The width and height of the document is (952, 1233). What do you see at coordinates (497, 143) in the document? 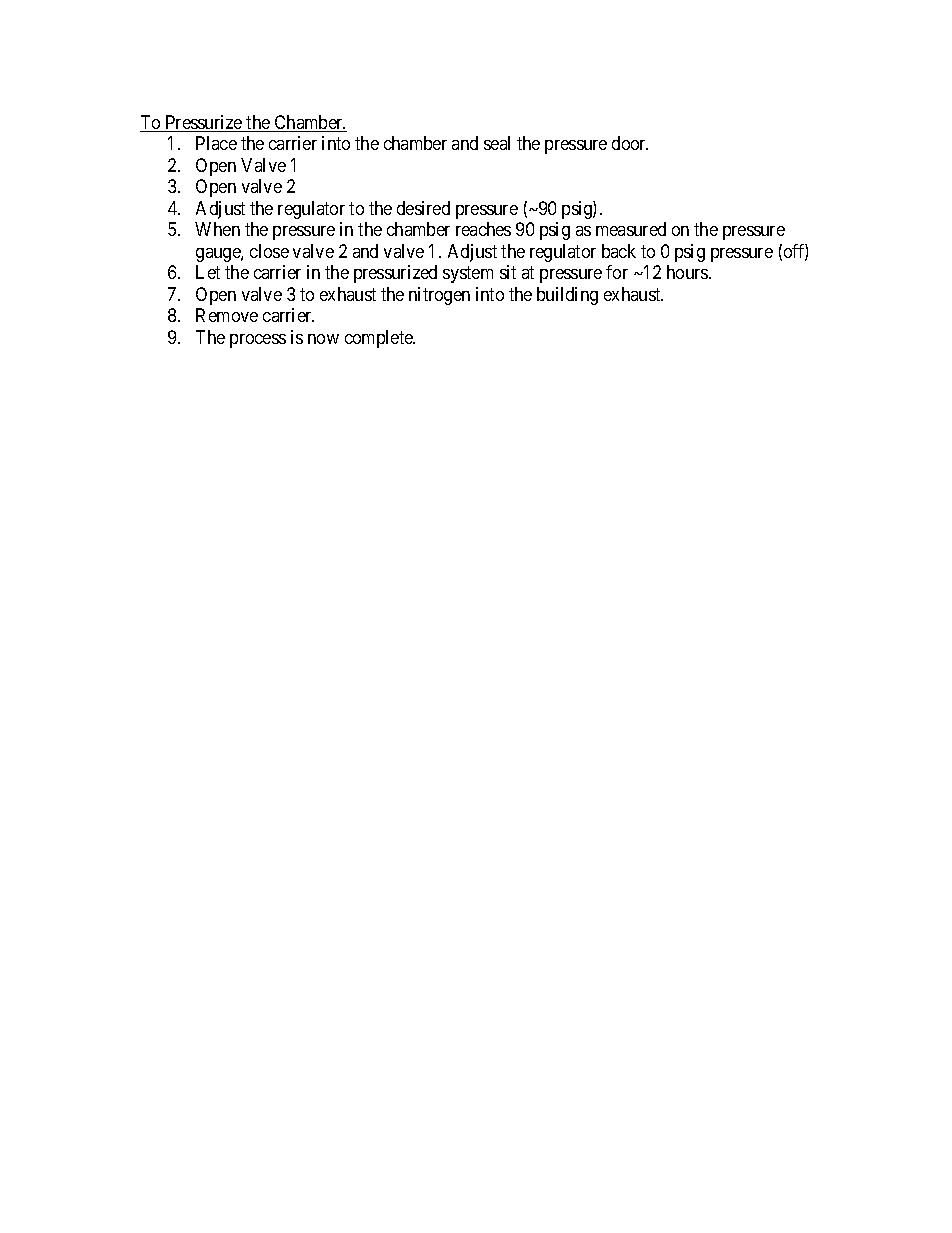
I see `seal` at bounding box center [497, 143].
